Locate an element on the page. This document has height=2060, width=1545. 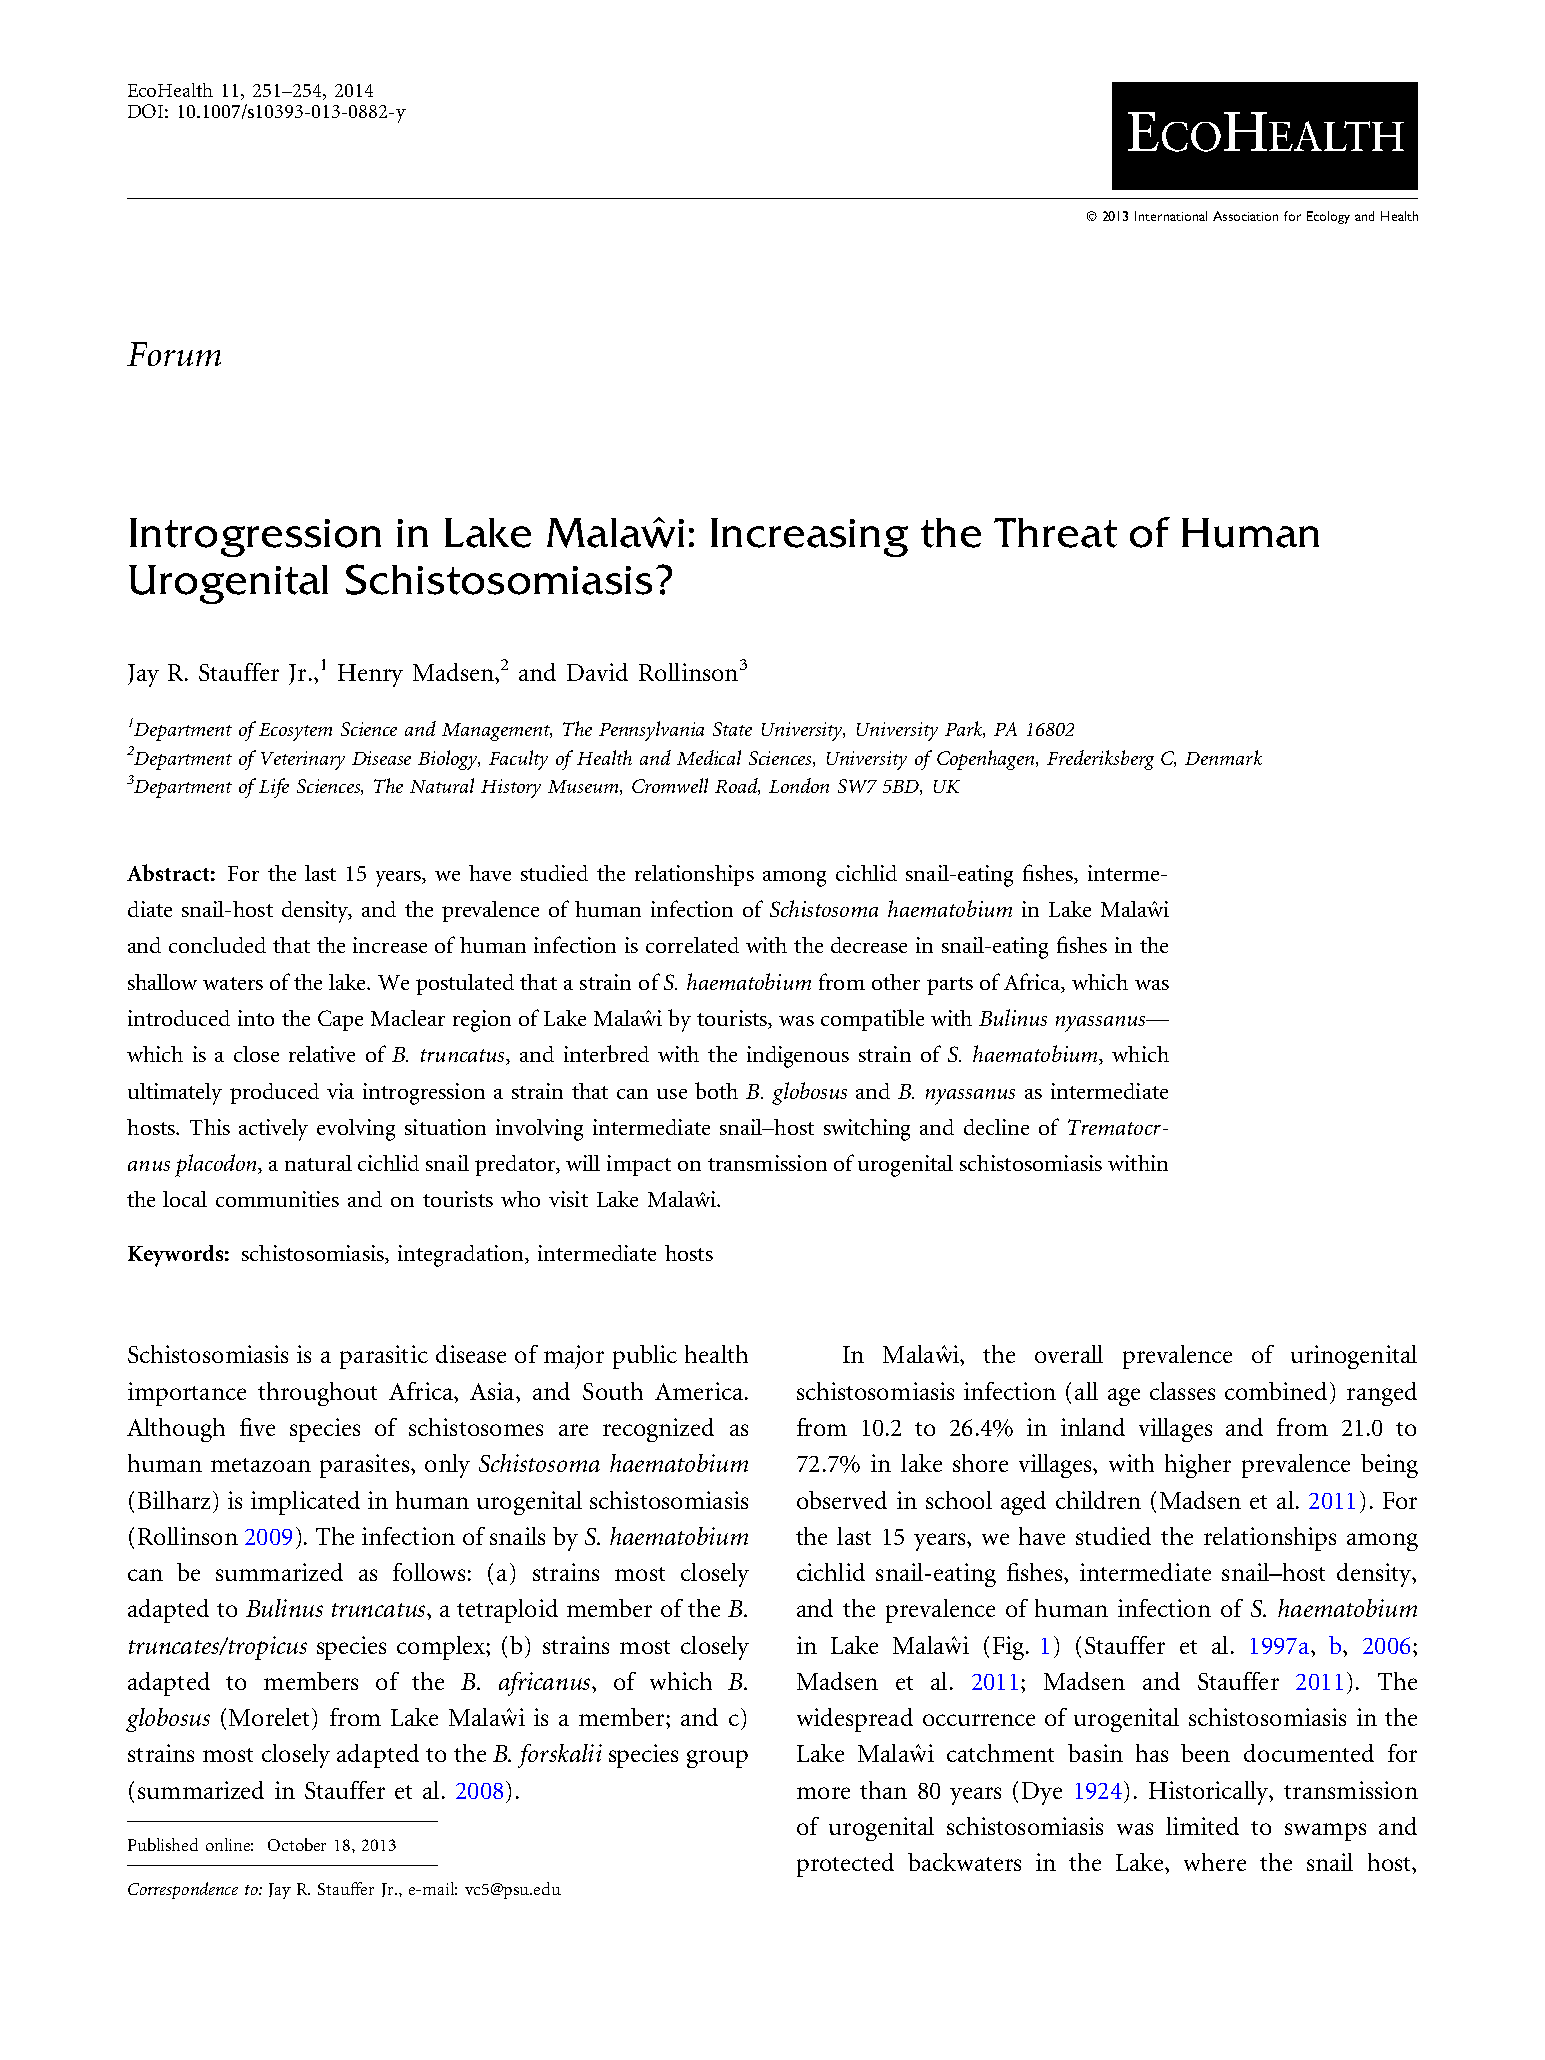
indigenous is located at coordinates (798, 1057).
